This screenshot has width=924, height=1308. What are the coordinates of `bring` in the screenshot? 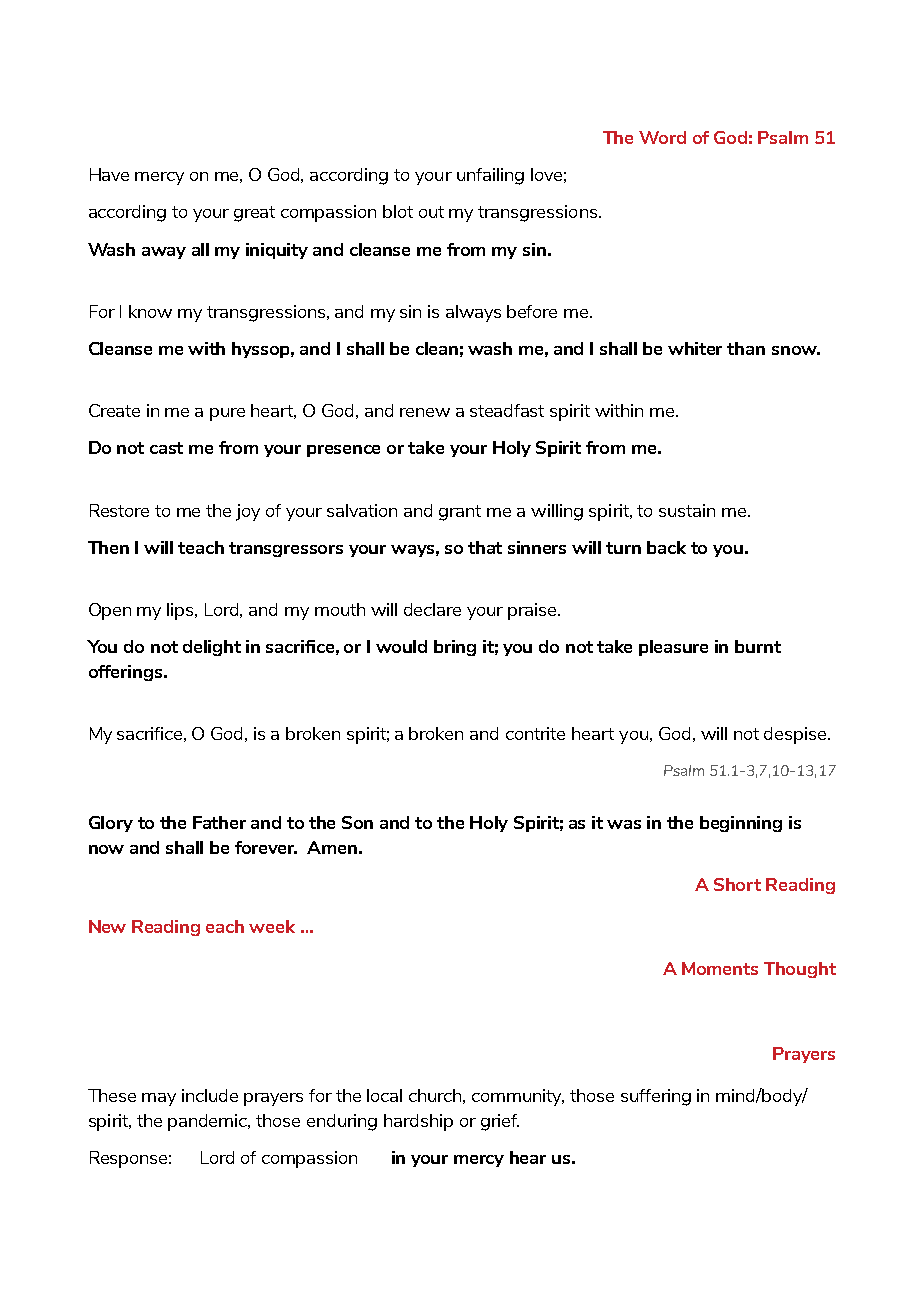 It's located at (455, 648).
